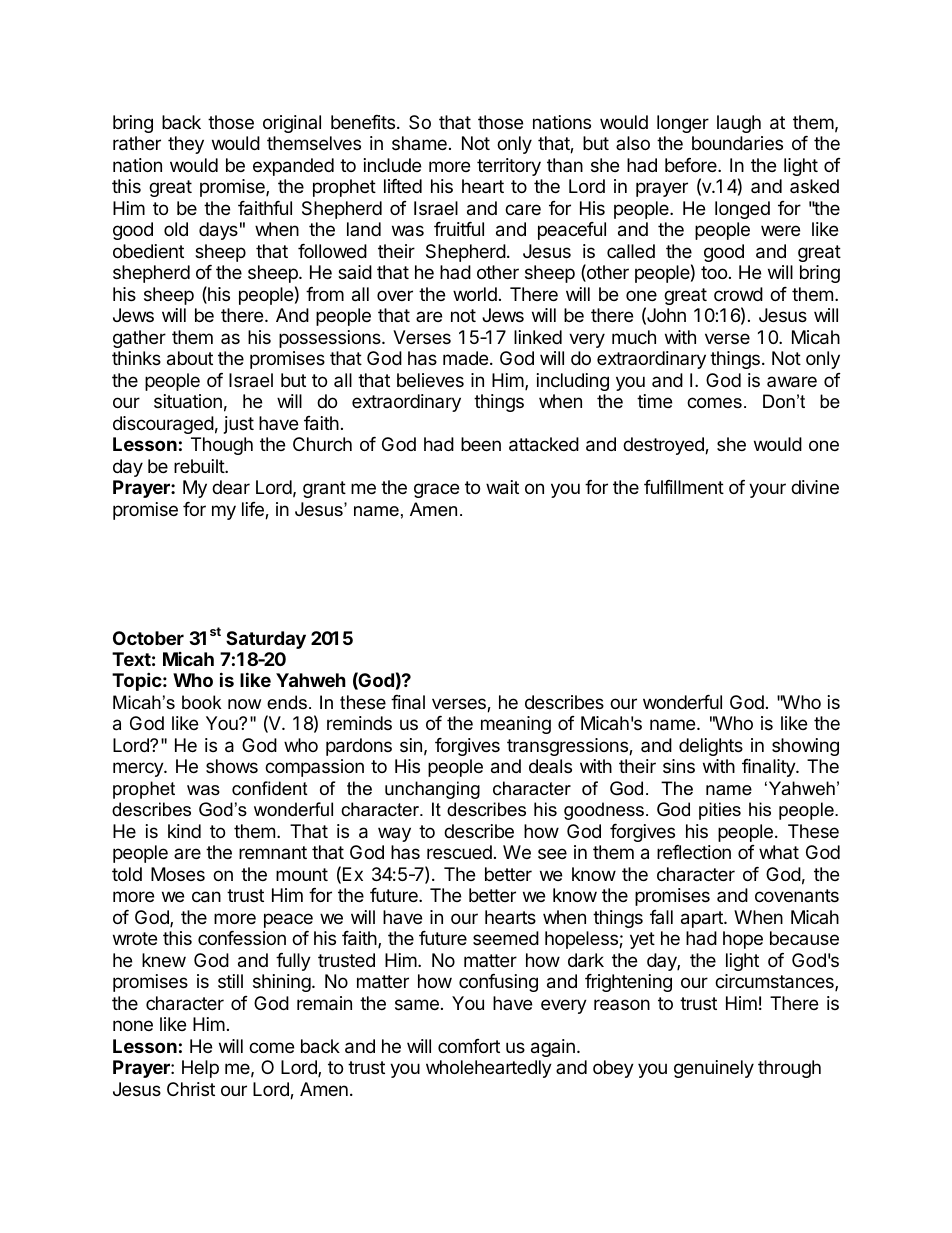  What do you see at coordinates (266, 640) in the screenshot?
I see `Saturday` at bounding box center [266, 640].
